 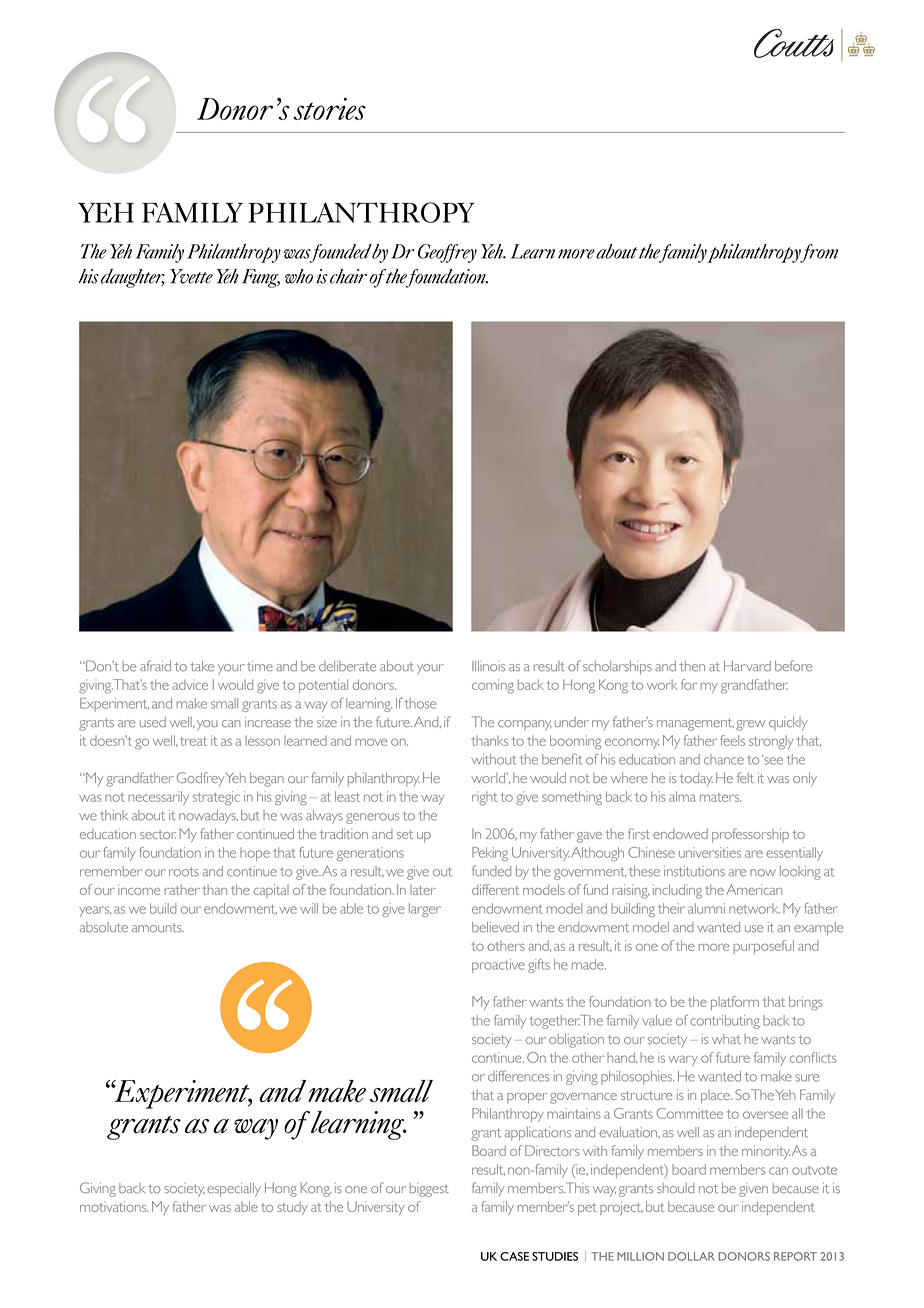 I want to click on stories, so click(x=329, y=109).
